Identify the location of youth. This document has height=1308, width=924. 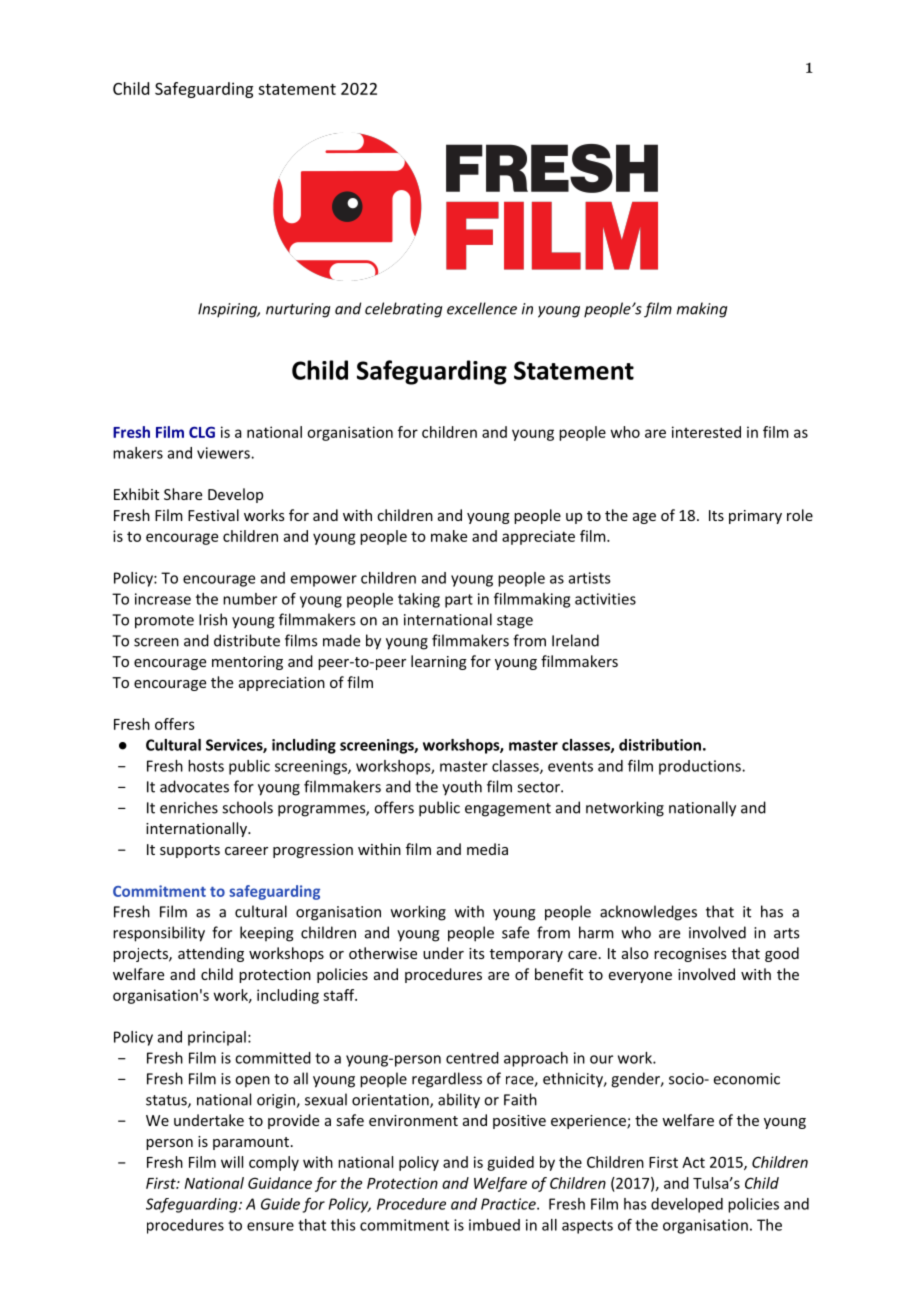
(462, 788).
